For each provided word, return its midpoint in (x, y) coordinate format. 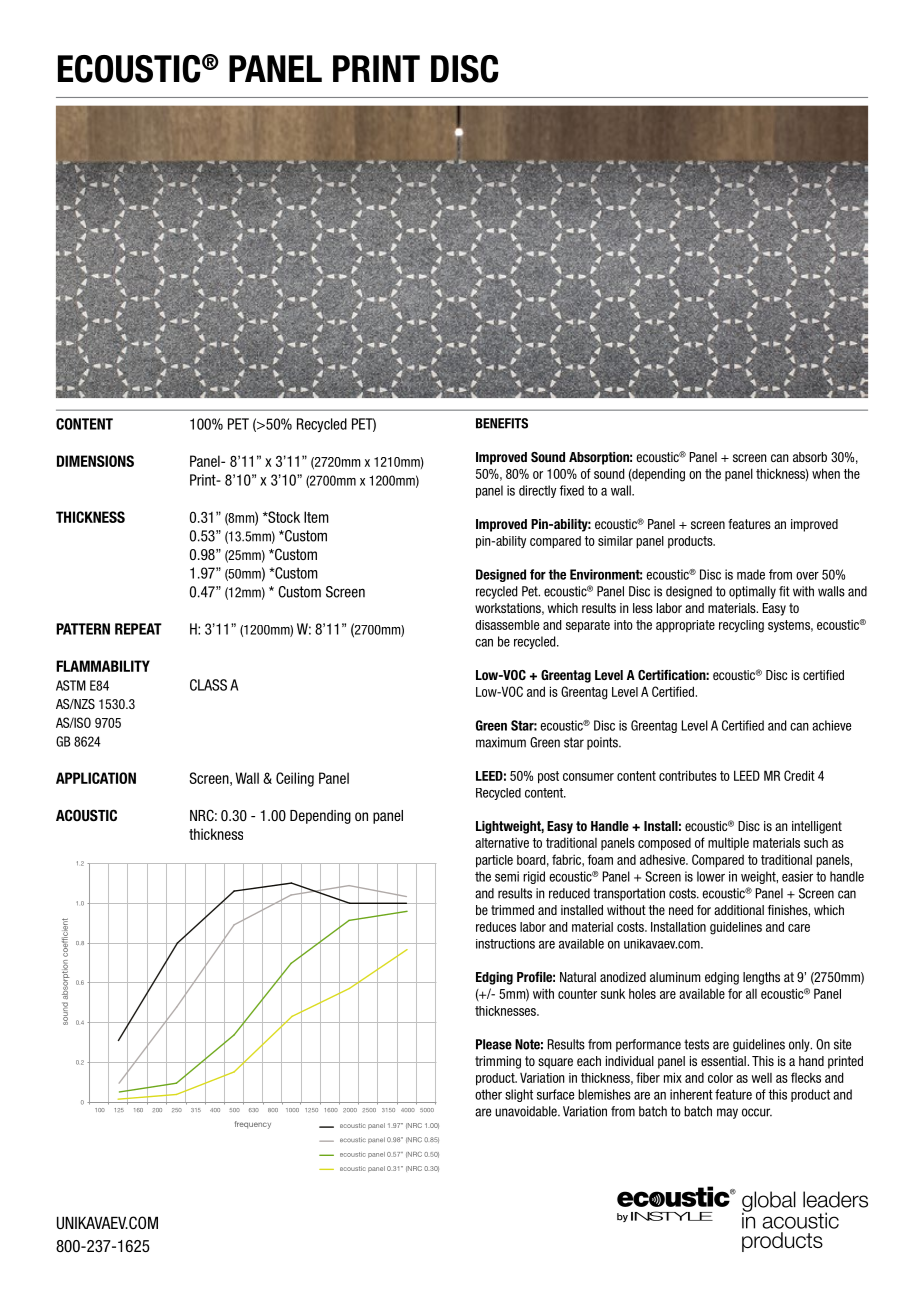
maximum (501, 742)
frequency (253, 1125)
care (799, 928)
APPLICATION (96, 778)
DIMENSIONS (95, 461)
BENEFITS (502, 423)
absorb (810, 457)
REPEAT (138, 629)
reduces (496, 927)
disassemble (507, 625)
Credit (799, 775)
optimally (752, 592)
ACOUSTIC (86, 815)
